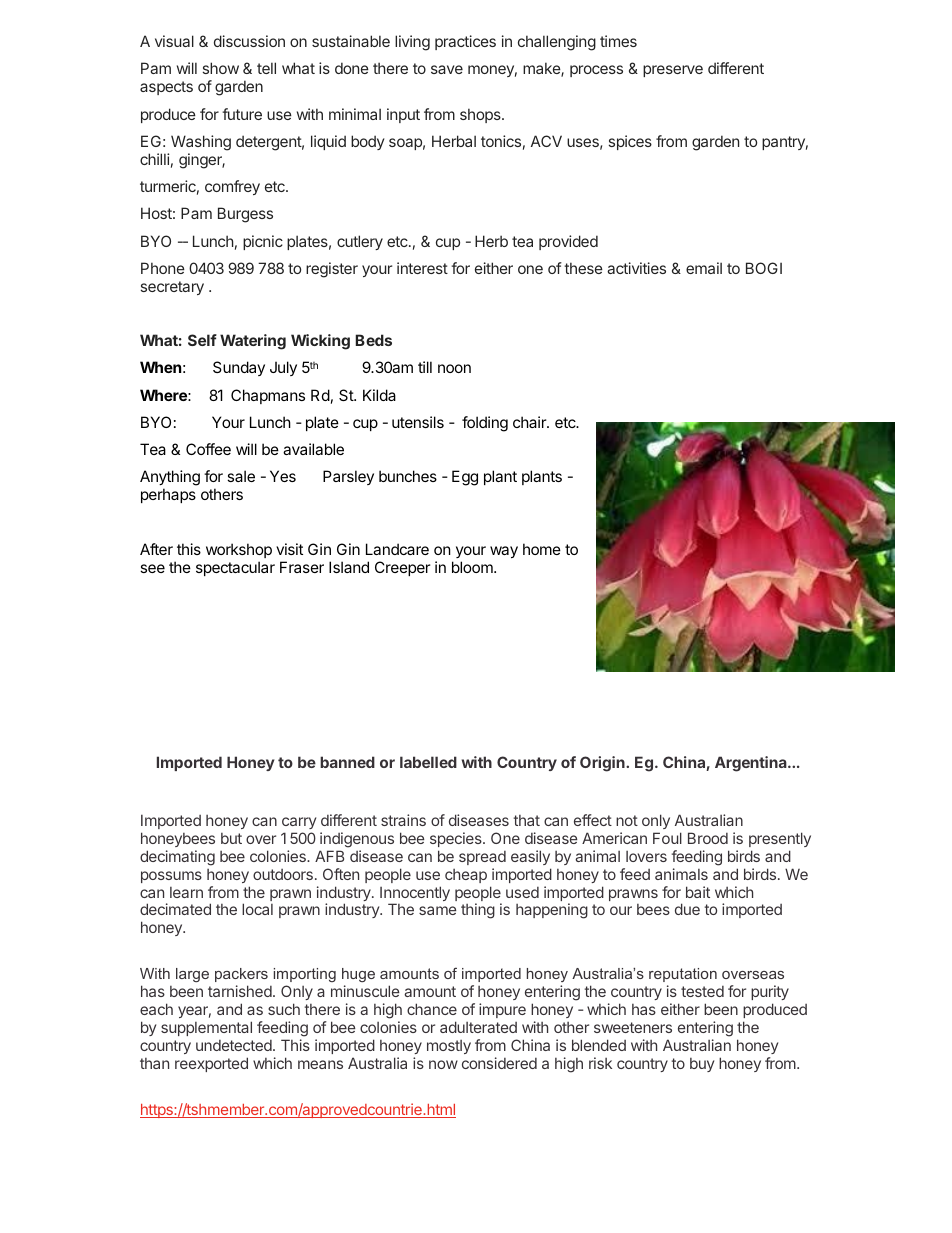 This screenshot has width=952, height=1233. What do you see at coordinates (478, 1027) in the screenshot?
I see `adulterated` at bounding box center [478, 1027].
